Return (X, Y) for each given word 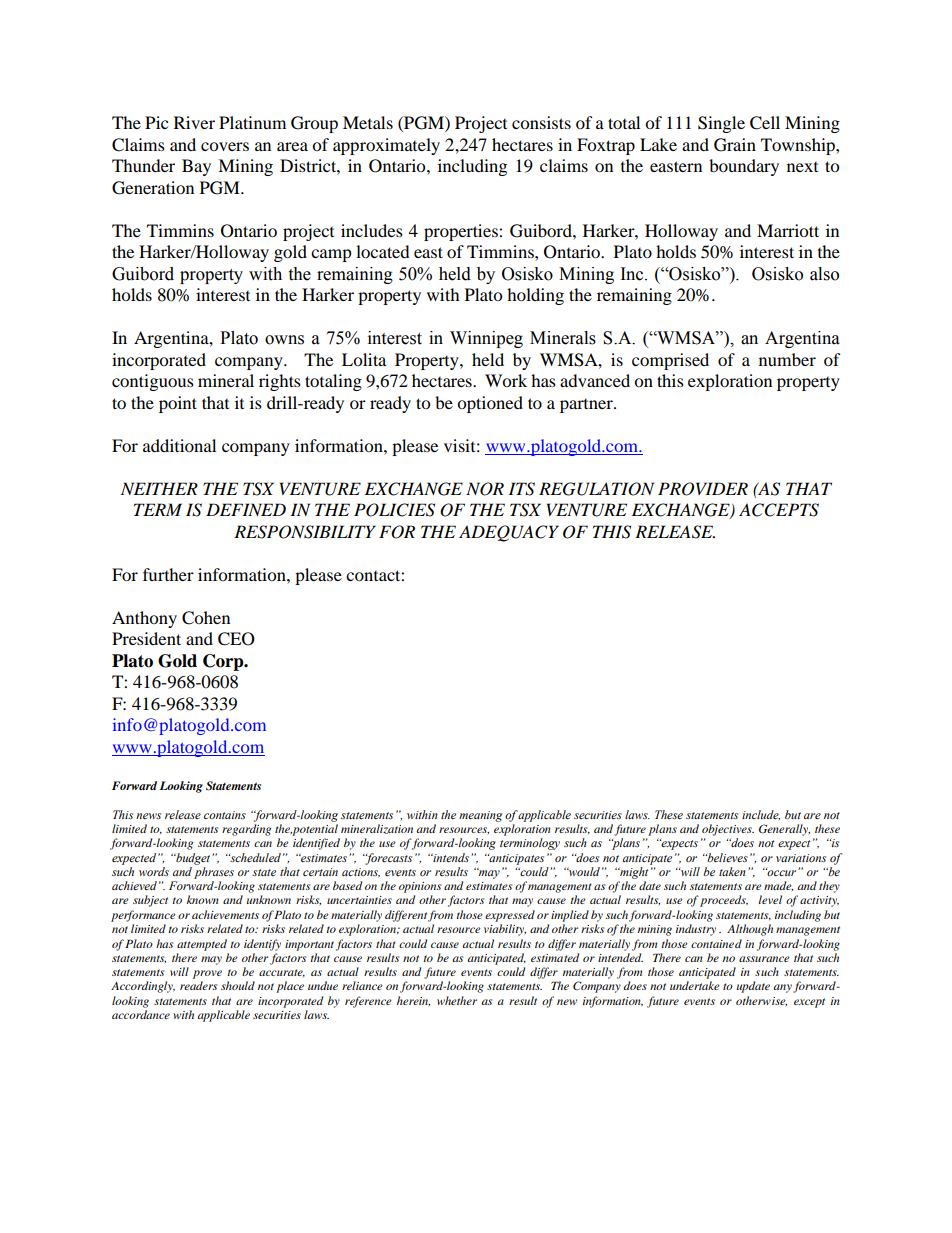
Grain (735, 145)
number (787, 359)
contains (225, 815)
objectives (728, 830)
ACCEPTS (779, 510)
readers (199, 985)
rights (280, 382)
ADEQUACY (509, 533)
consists (541, 122)
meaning (480, 816)
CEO (236, 639)
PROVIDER (703, 489)
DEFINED (246, 509)
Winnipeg (486, 339)
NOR (485, 489)
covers (225, 146)
